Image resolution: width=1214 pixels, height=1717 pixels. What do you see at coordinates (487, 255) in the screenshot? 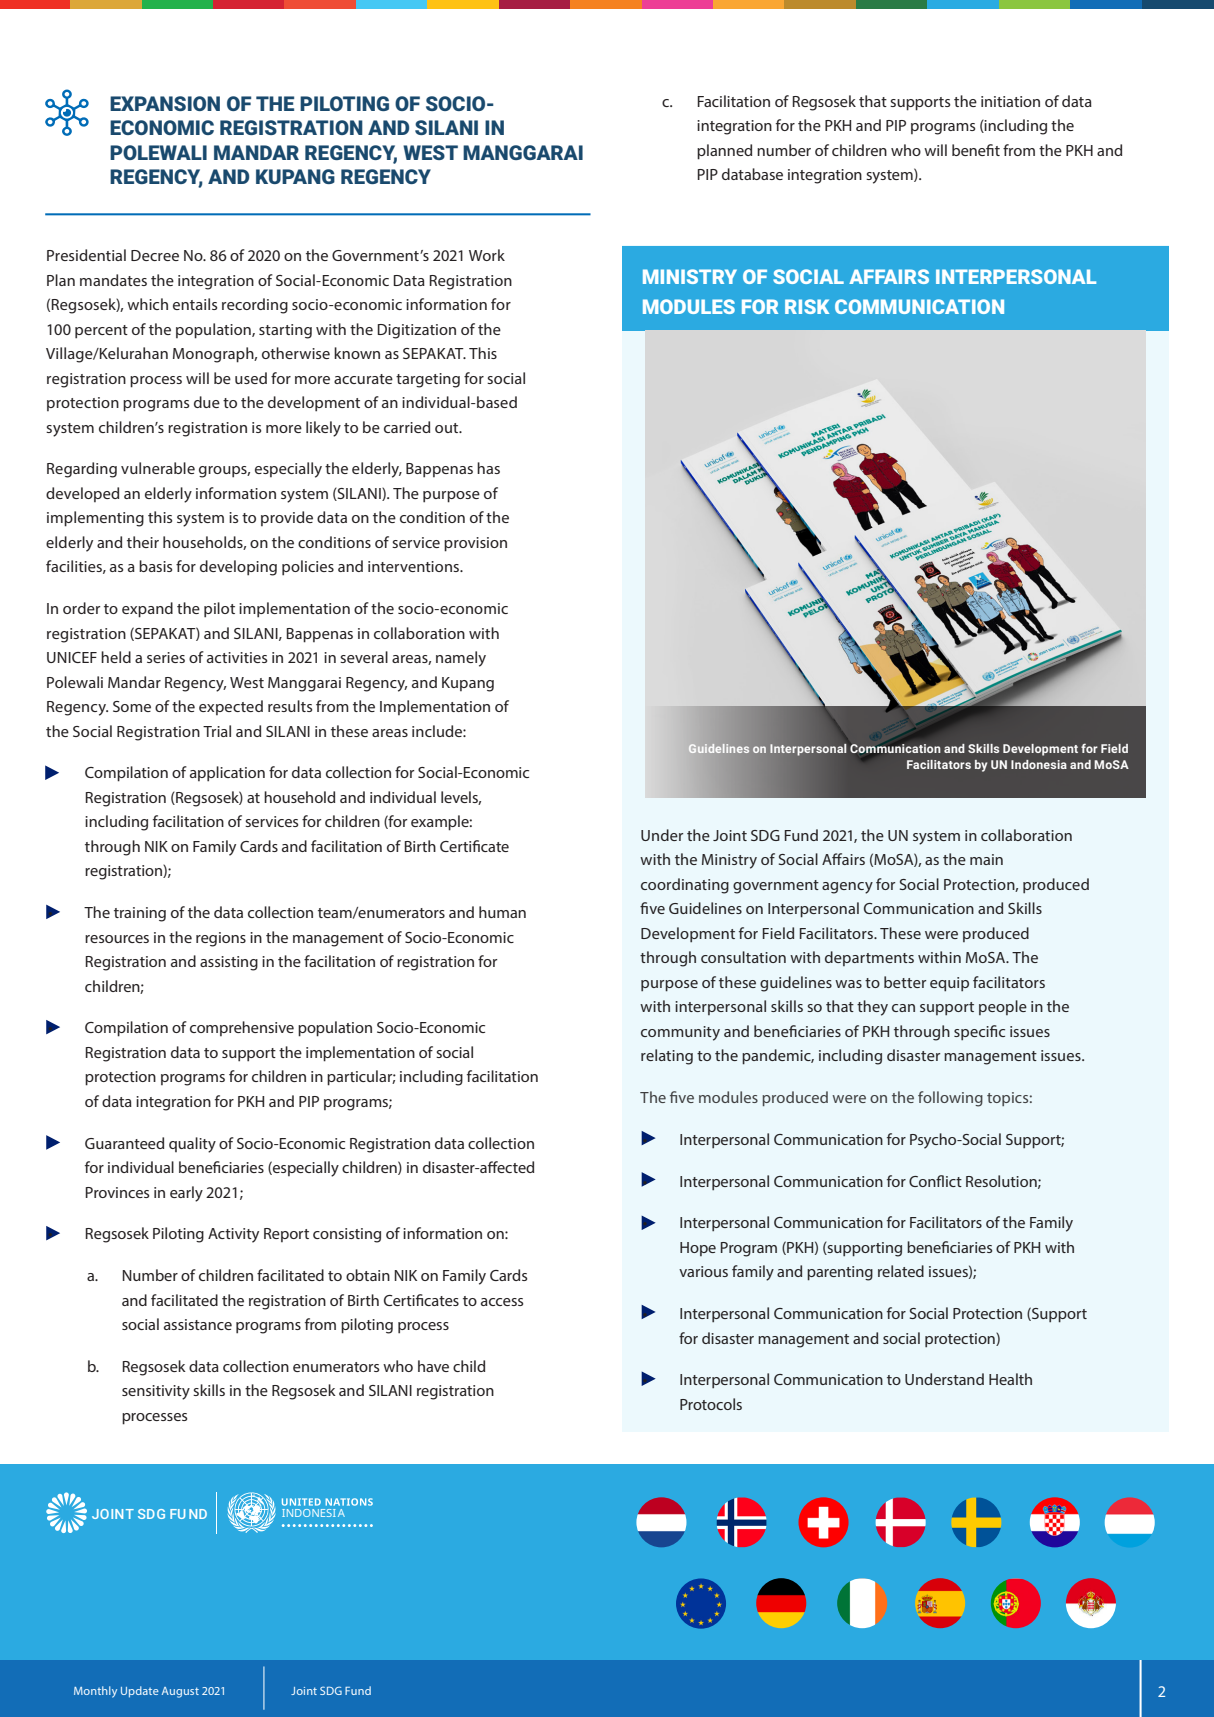
I see `Work` at bounding box center [487, 255].
